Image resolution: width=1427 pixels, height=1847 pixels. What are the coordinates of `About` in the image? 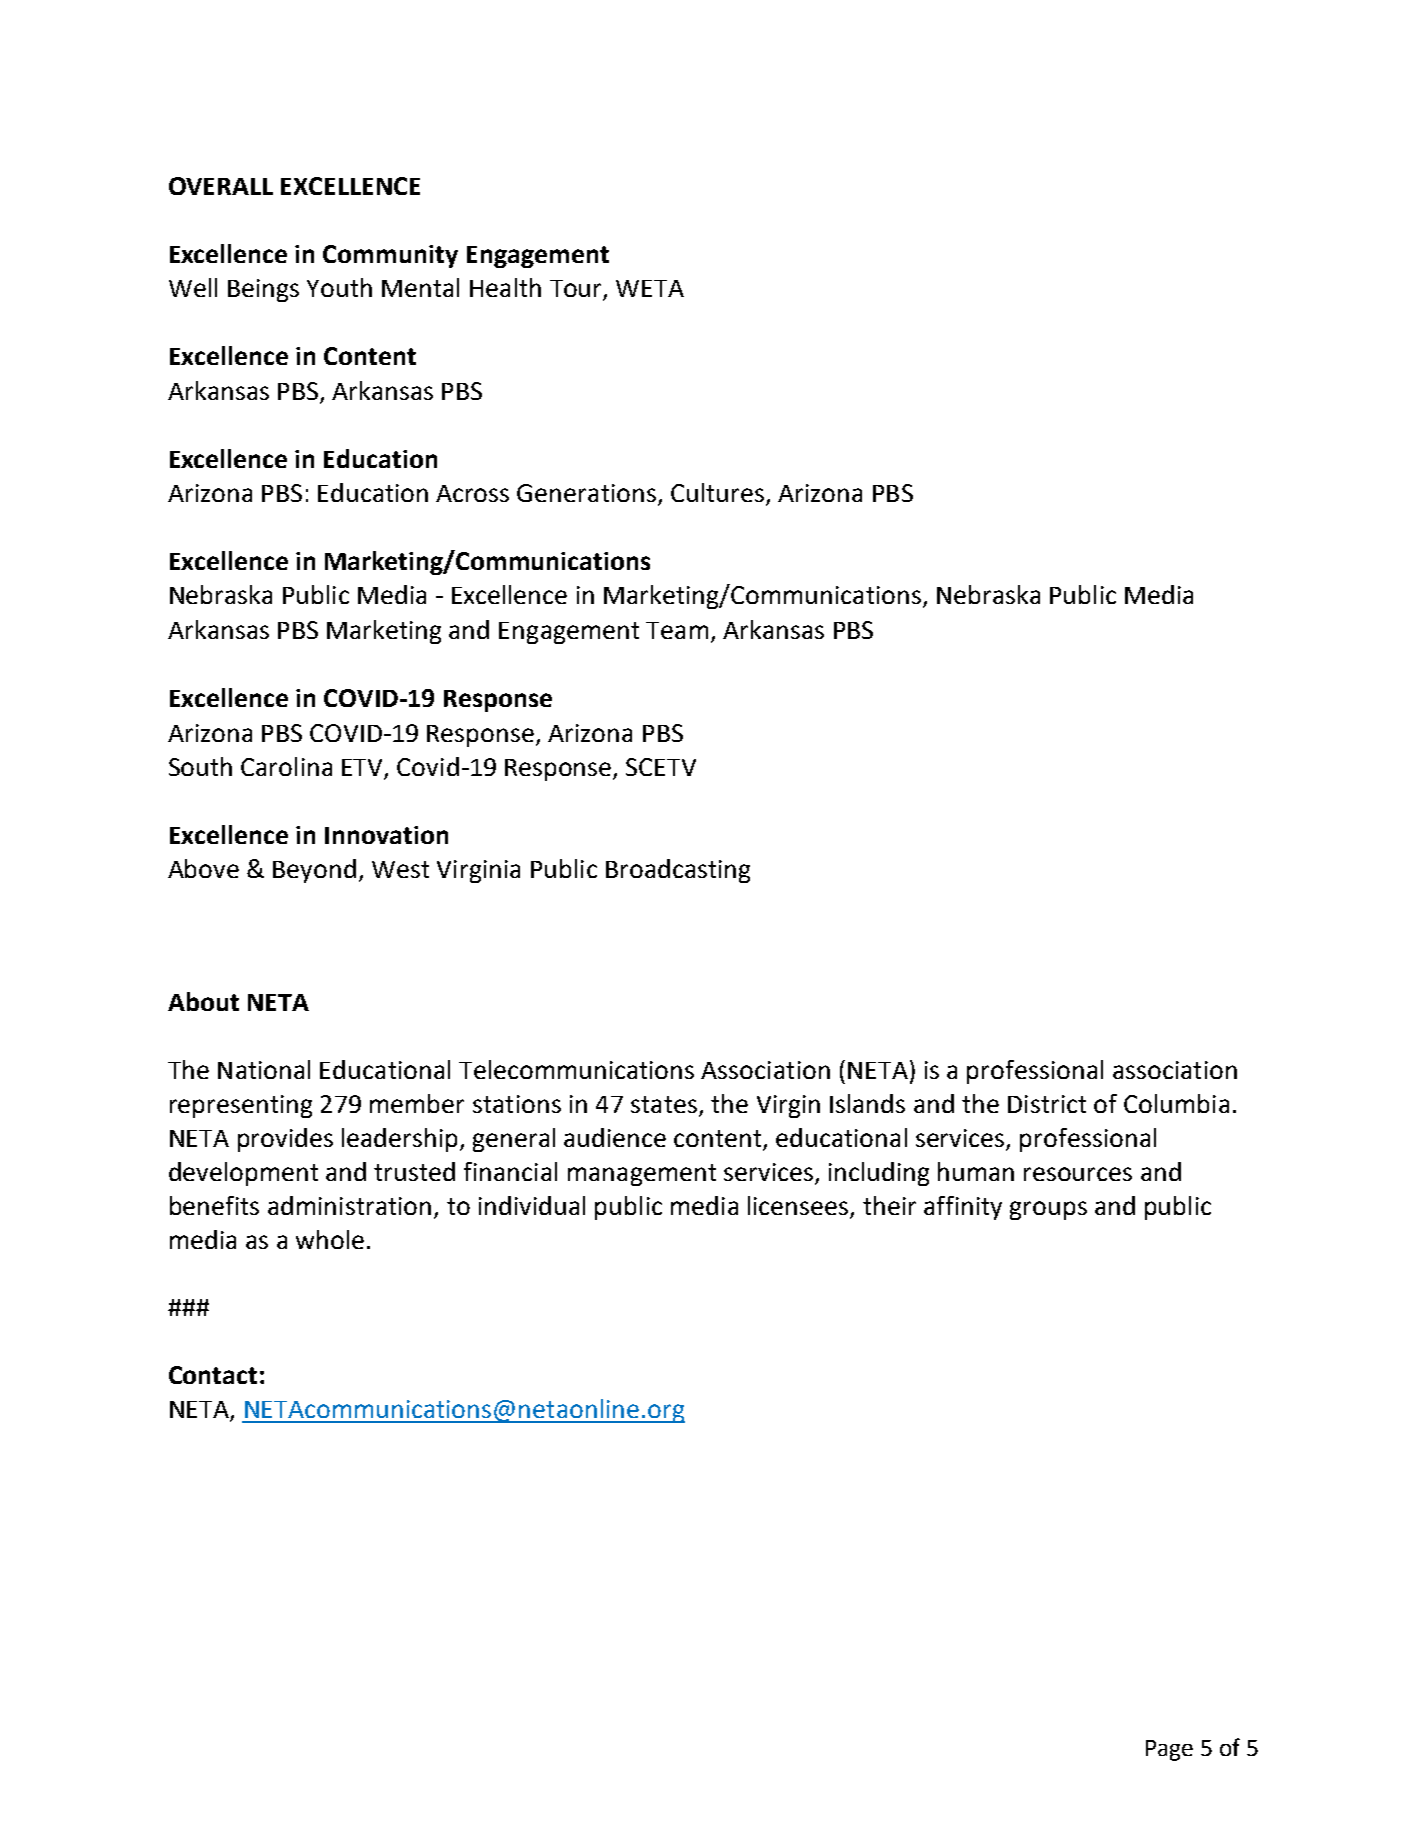 It's located at (203, 1001).
